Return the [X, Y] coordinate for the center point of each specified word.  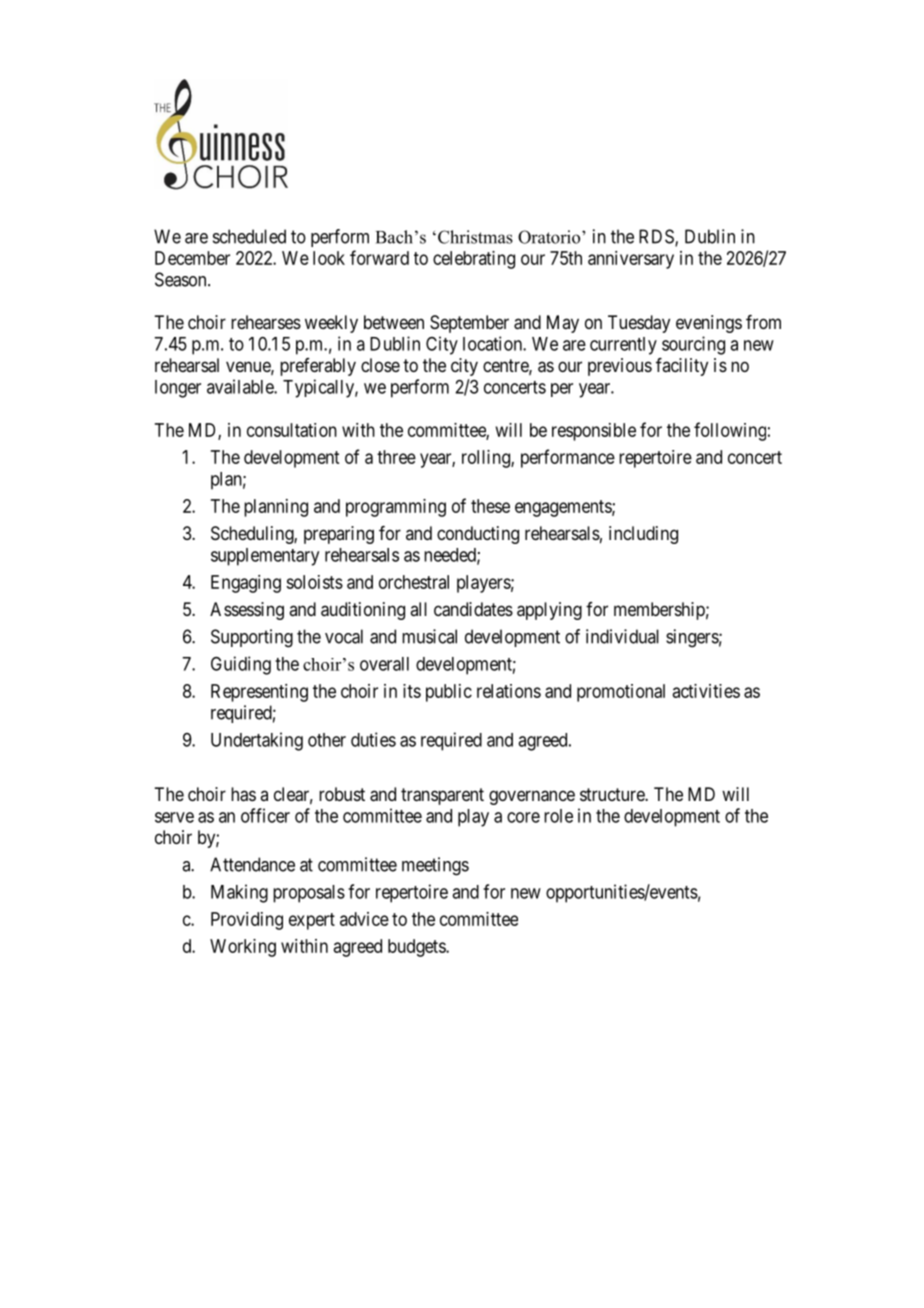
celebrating [474, 260]
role [558, 816]
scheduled [249, 236]
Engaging [246, 584]
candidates [473, 609]
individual [622, 636]
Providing [247, 921]
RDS [657, 237]
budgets [417, 948]
